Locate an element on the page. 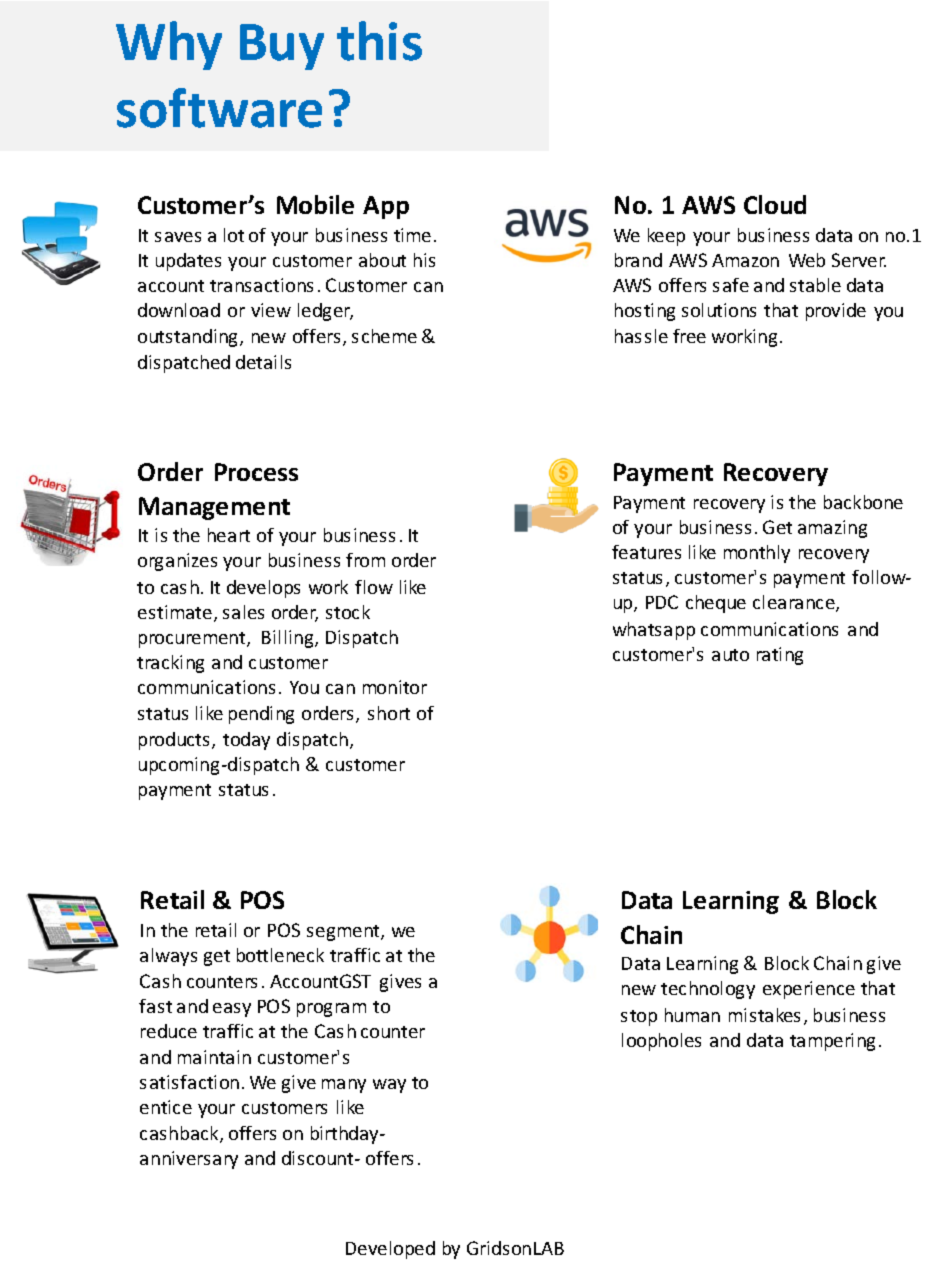 The image size is (952, 1270). software is located at coordinates (219, 108).
